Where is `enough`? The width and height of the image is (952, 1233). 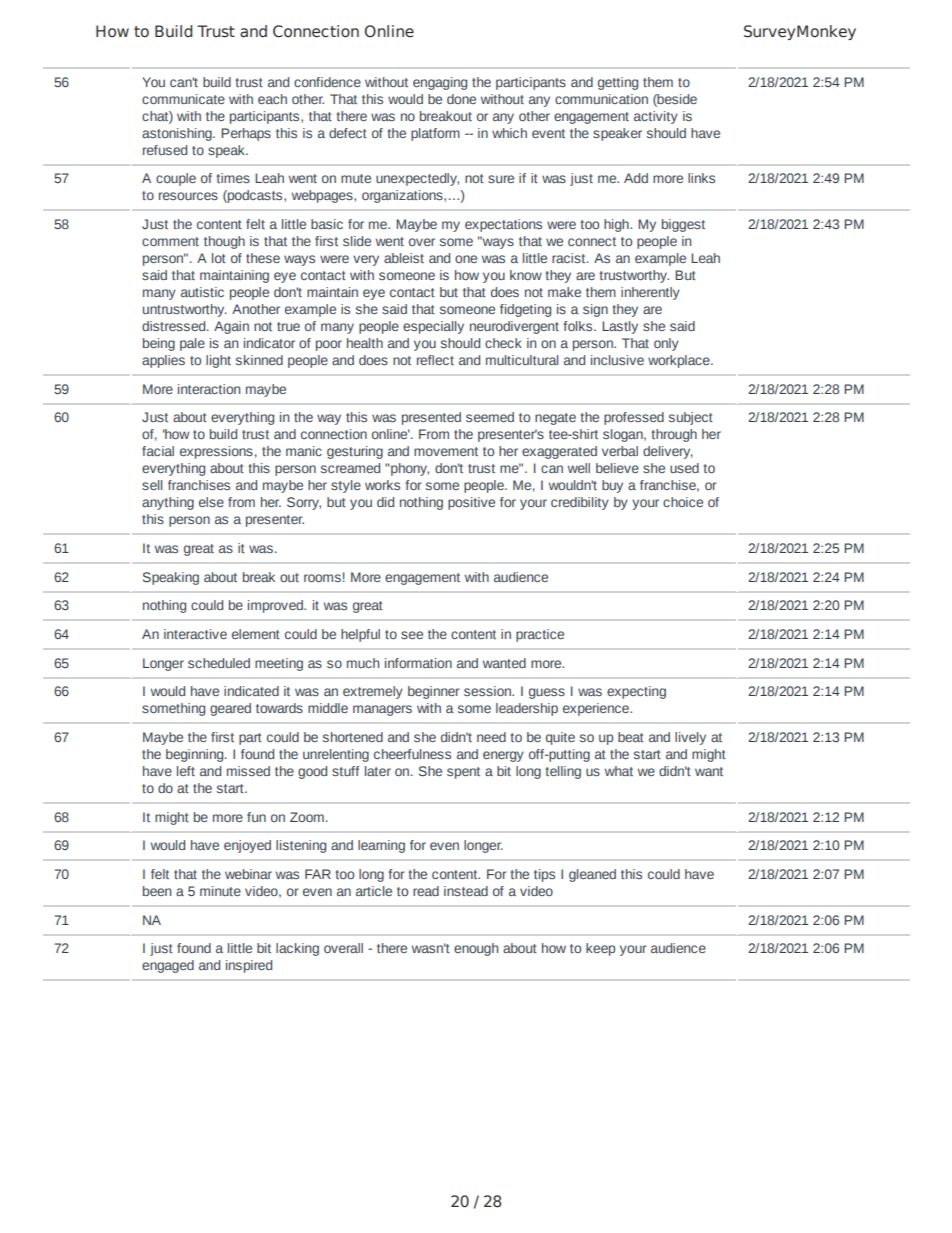
enough is located at coordinates (476, 949).
